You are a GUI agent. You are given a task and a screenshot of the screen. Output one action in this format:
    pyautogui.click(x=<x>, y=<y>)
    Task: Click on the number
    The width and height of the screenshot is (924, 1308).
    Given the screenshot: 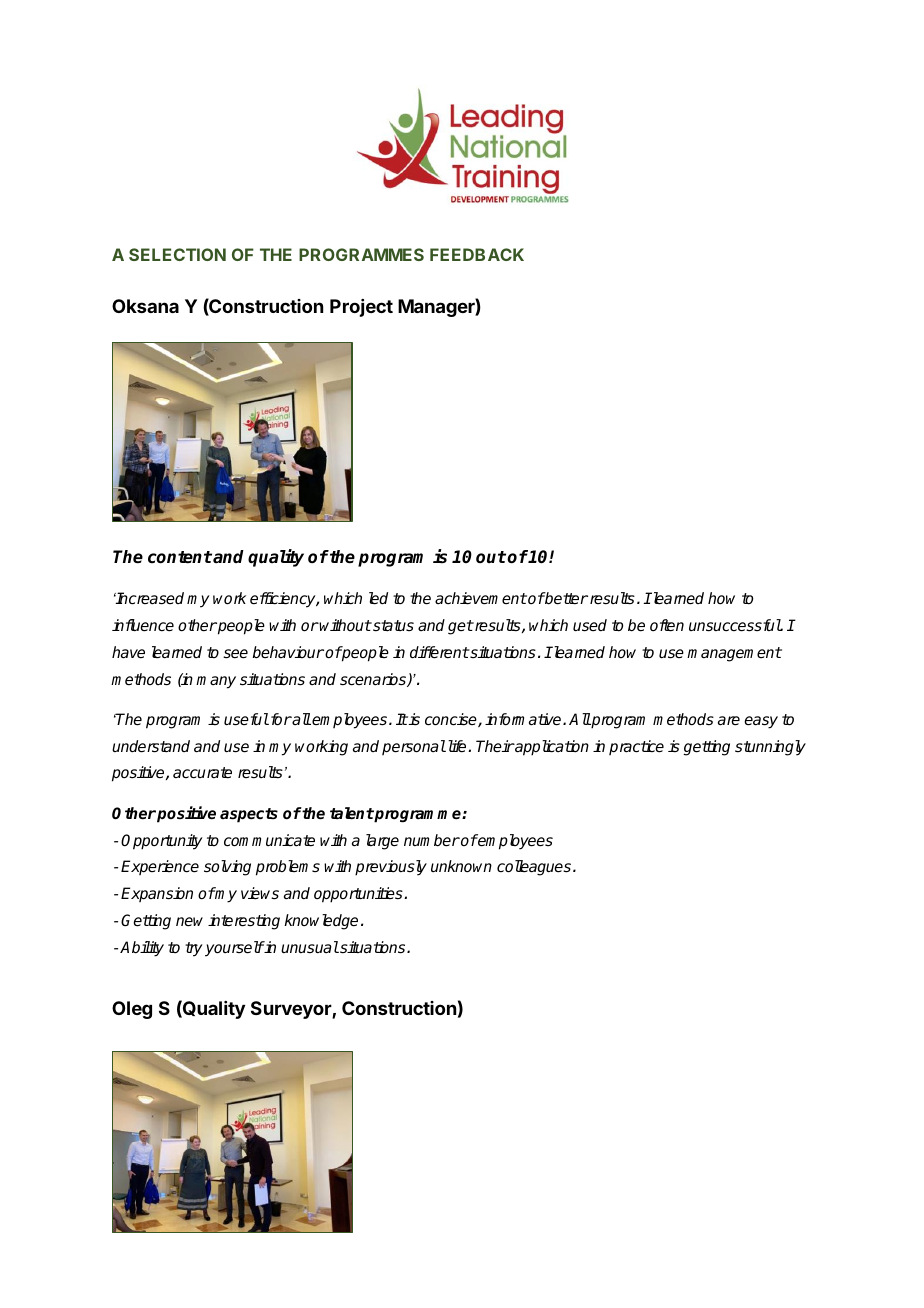 What is the action you would take?
    pyautogui.click(x=432, y=840)
